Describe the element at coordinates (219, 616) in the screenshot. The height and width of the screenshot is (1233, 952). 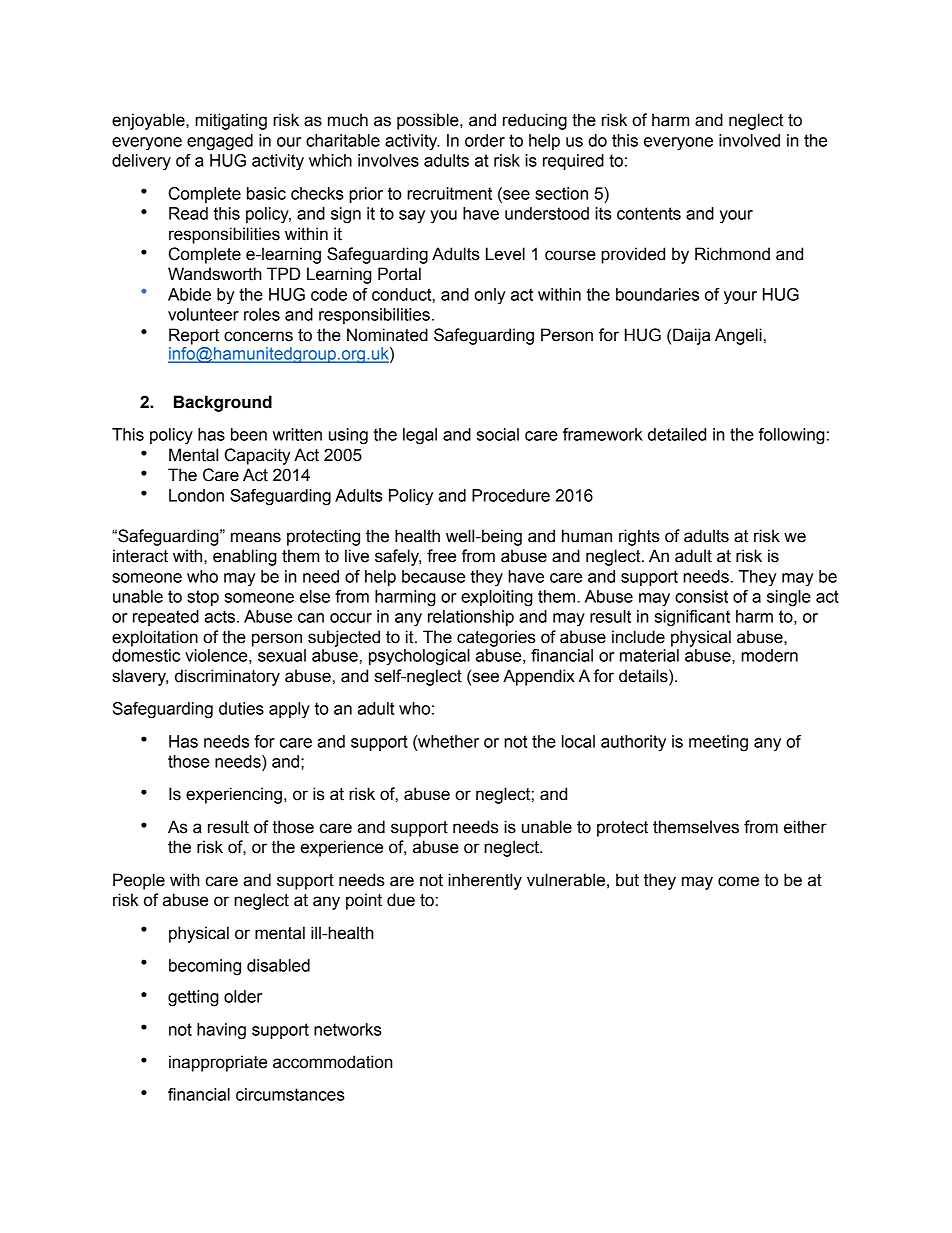
I see `acts` at that location.
